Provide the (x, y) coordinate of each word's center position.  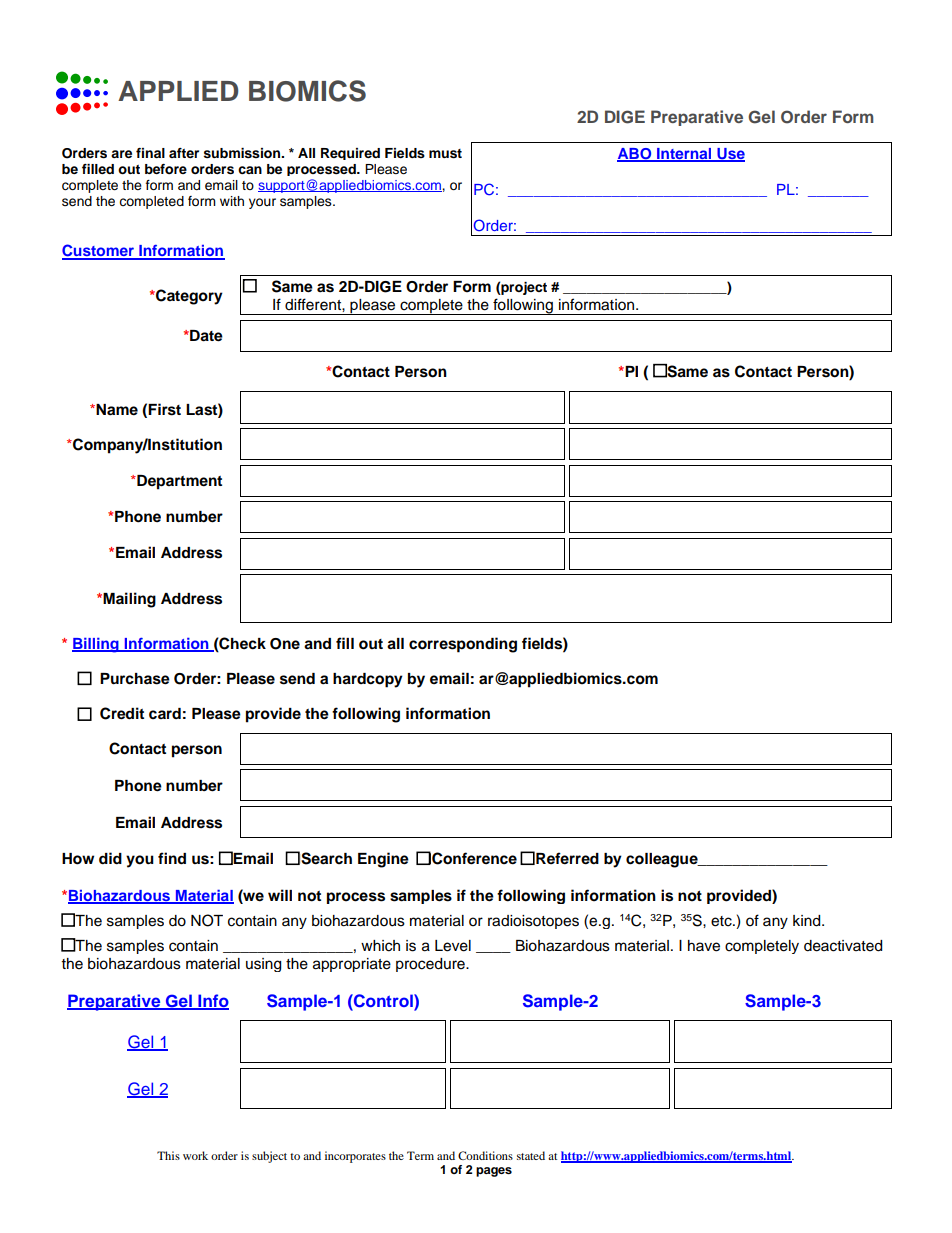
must (445, 154)
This (168, 1155)
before (166, 169)
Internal (684, 154)
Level (453, 946)
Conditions (485, 1155)
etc (722, 921)
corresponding (463, 645)
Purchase (135, 679)
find (172, 858)
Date (205, 336)
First (164, 409)
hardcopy (368, 680)
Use (730, 155)
